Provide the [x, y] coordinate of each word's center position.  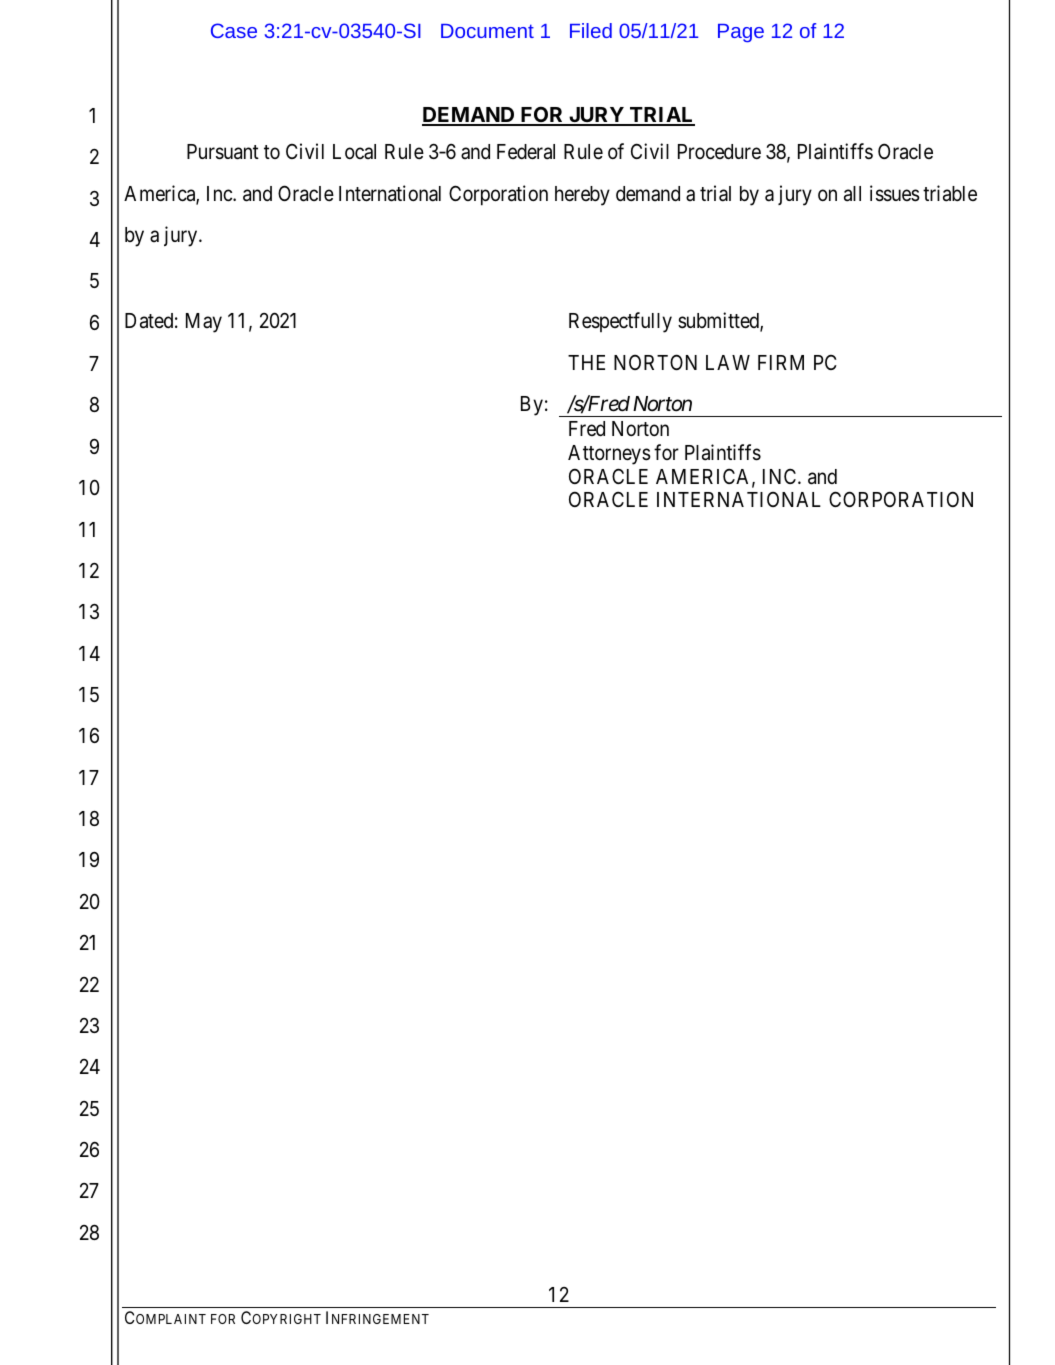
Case [234, 30]
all [852, 194]
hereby [582, 196]
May [204, 323]
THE [586, 362]
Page [741, 33]
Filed [591, 30]
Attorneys [609, 455]
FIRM [781, 362]
